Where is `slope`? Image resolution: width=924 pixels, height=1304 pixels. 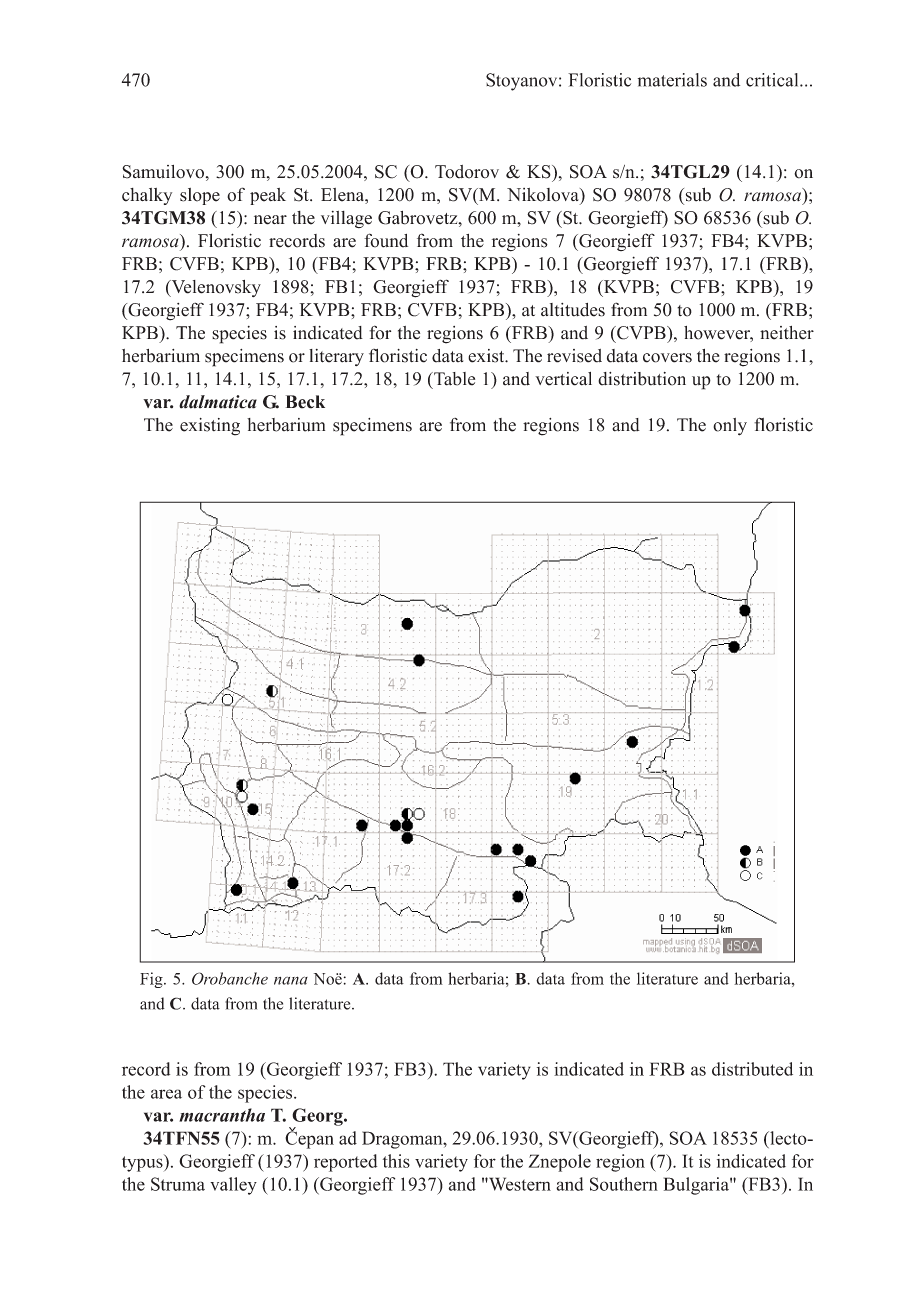 slope is located at coordinates (200, 196).
